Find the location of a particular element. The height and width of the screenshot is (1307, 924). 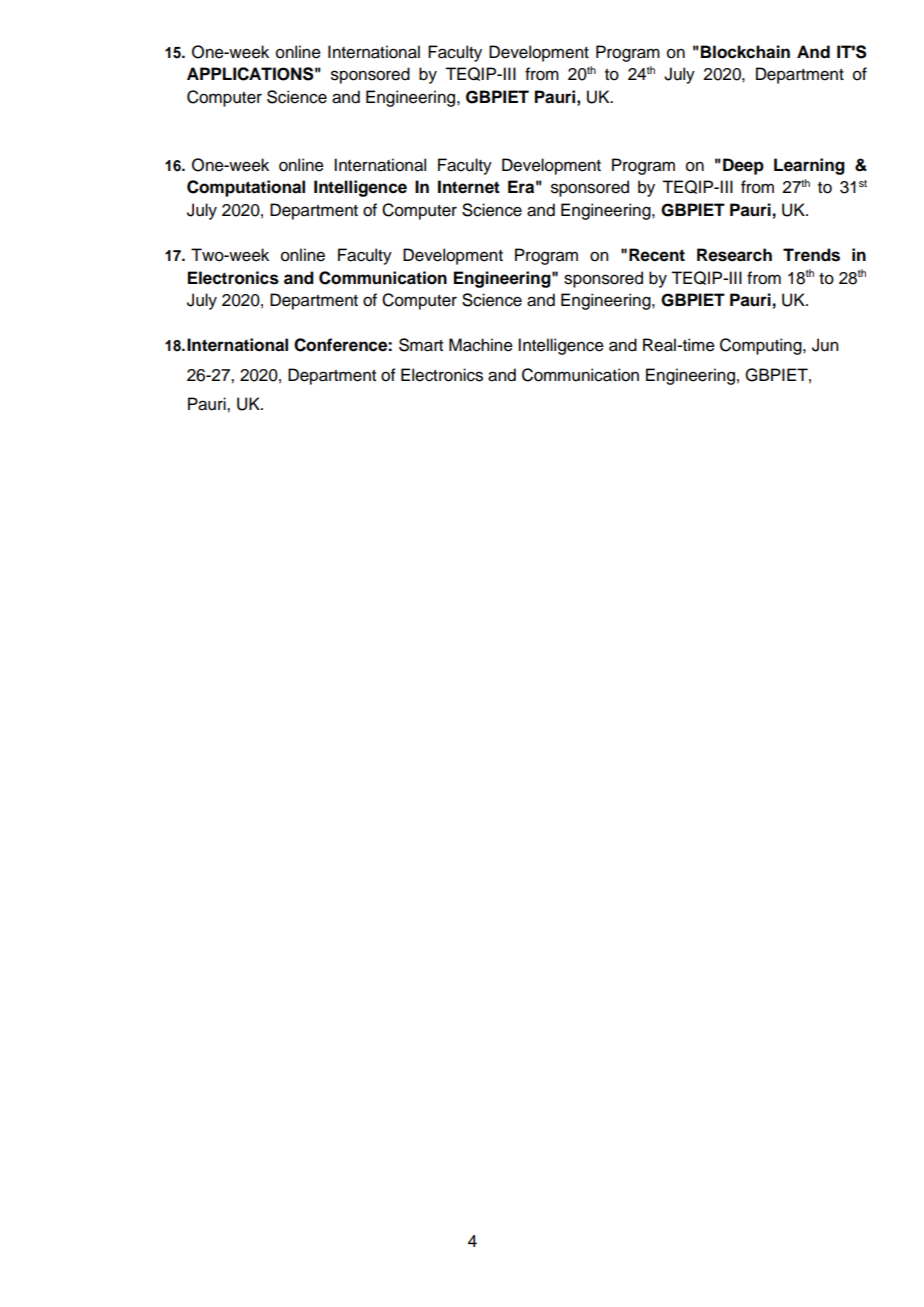

Research is located at coordinates (734, 255).
